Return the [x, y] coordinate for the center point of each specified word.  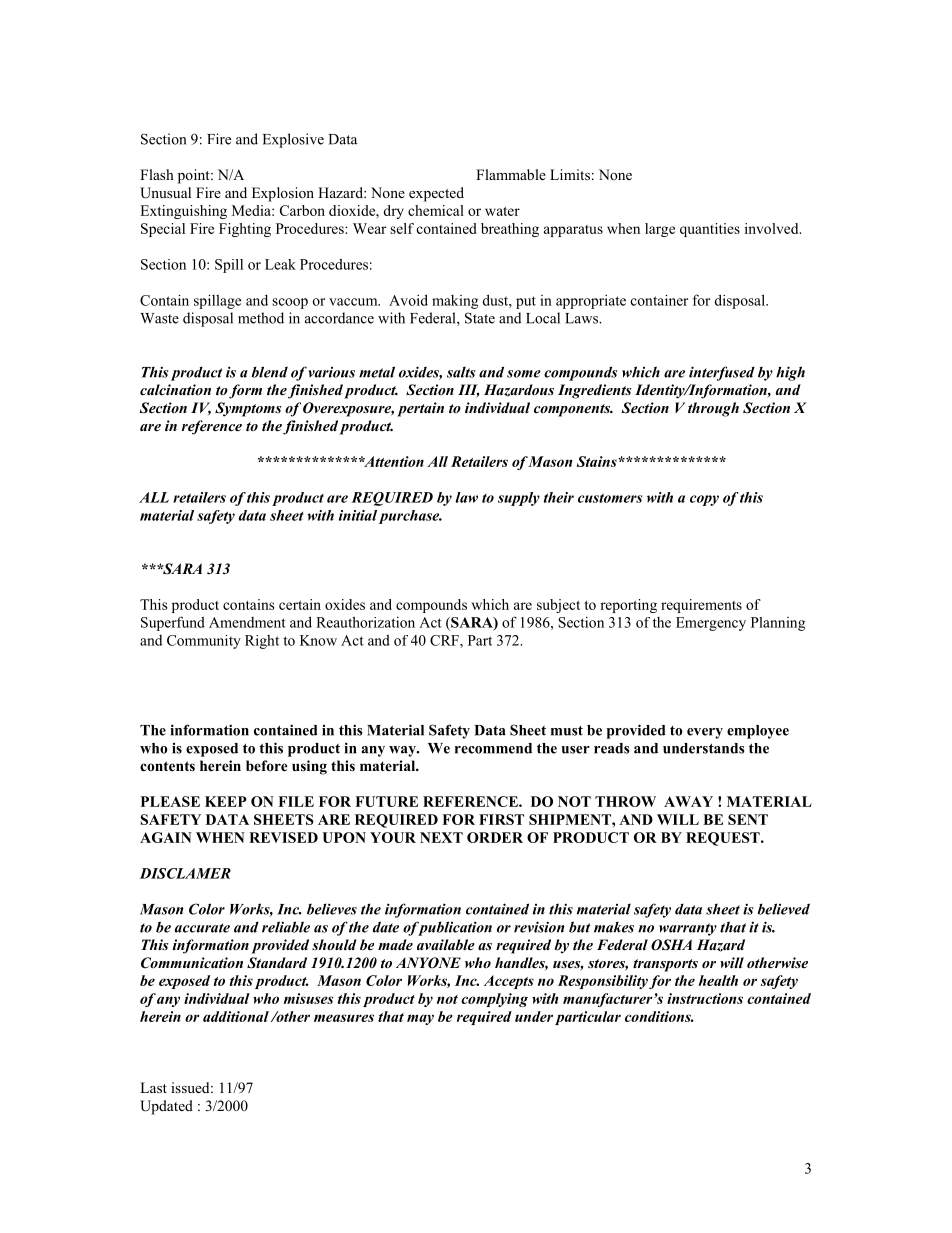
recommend [493, 748]
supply [519, 499]
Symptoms [248, 409]
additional [236, 1016]
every [705, 733]
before [267, 765]
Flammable [511, 174]
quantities [710, 230]
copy [704, 500]
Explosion [283, 194]
